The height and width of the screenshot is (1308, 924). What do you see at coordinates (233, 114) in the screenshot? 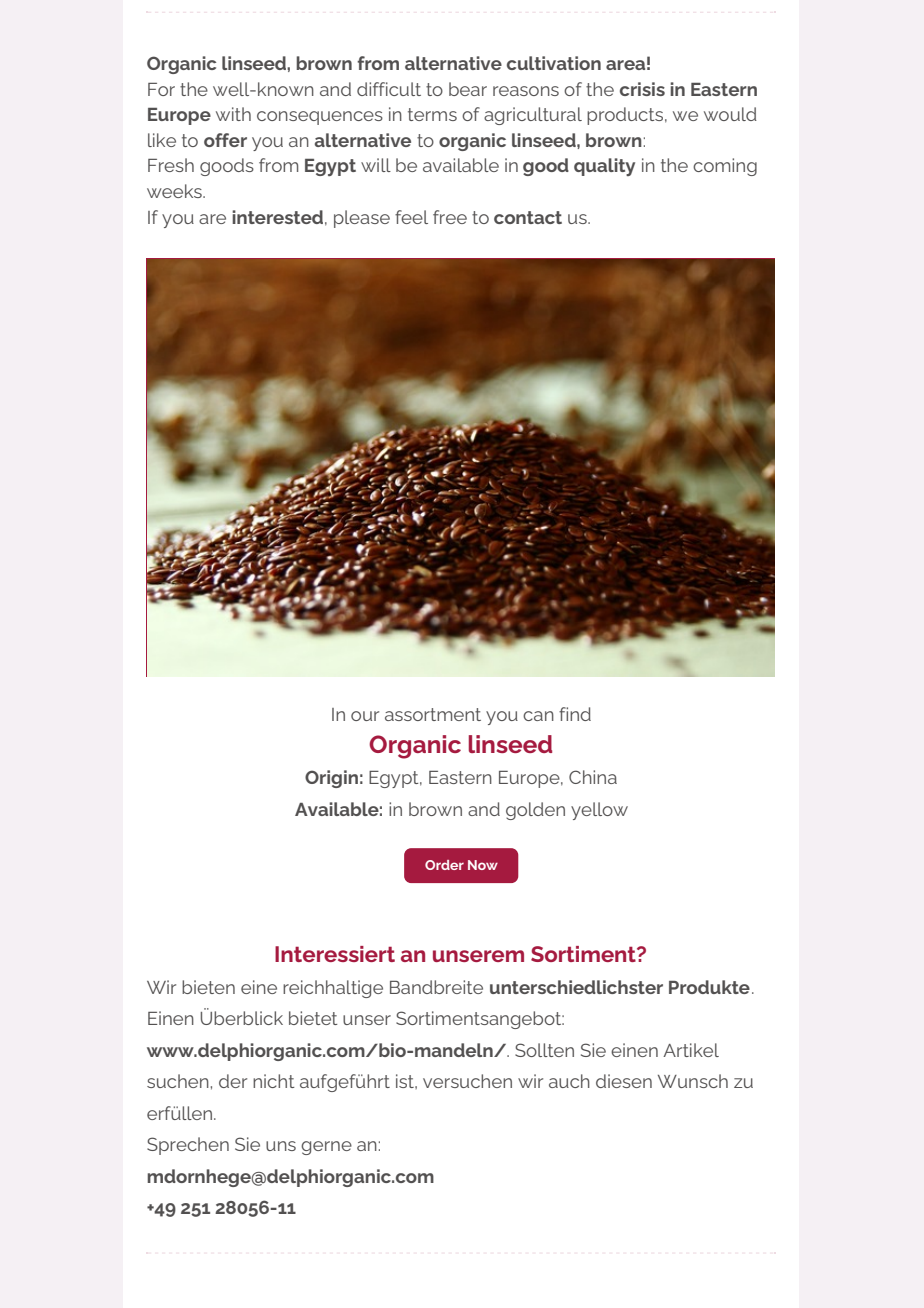
I see `with` at bounding box center [233, 114].
